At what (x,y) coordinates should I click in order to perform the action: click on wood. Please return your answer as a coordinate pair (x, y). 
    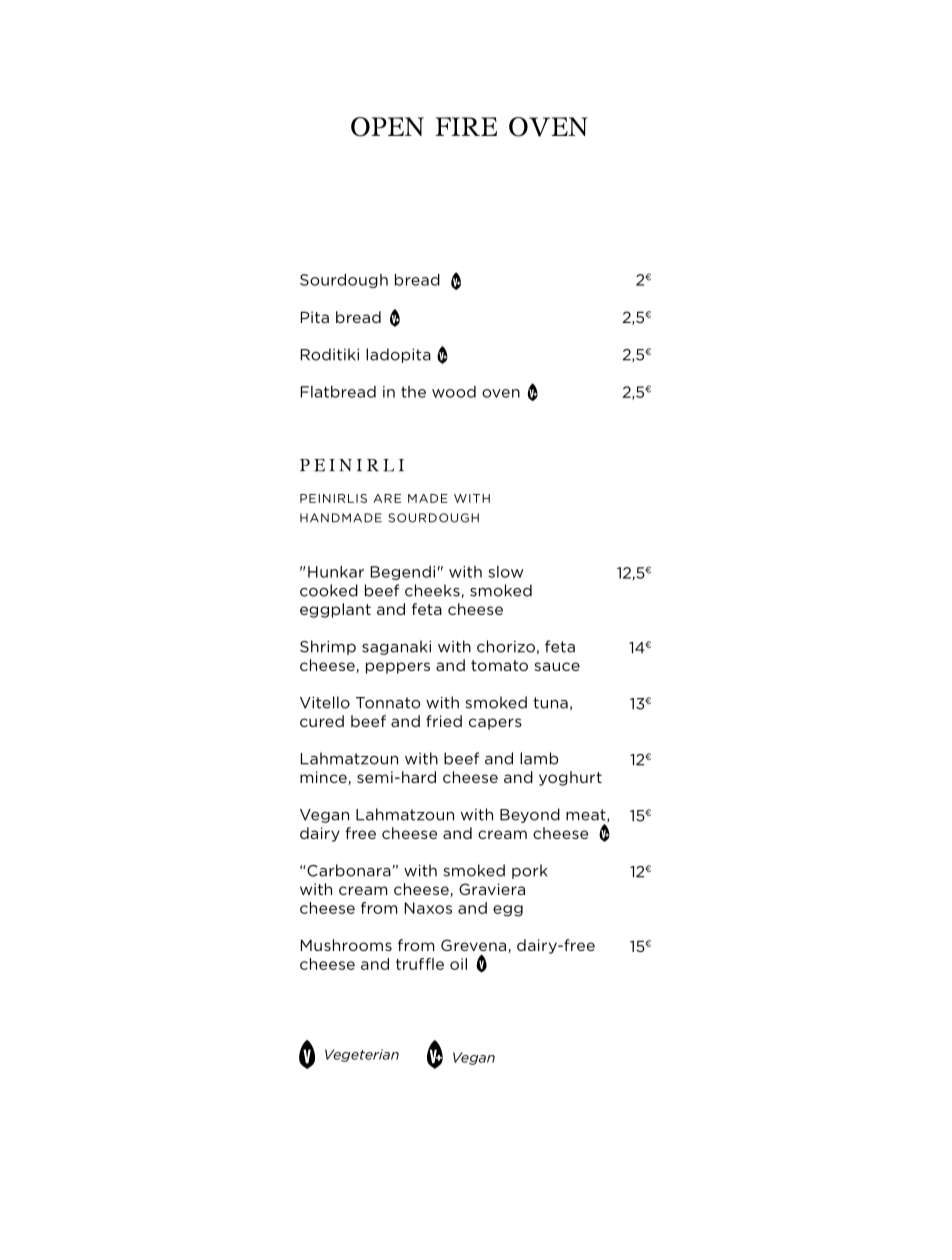
    Looking at the image, I should click on (454, 392).
